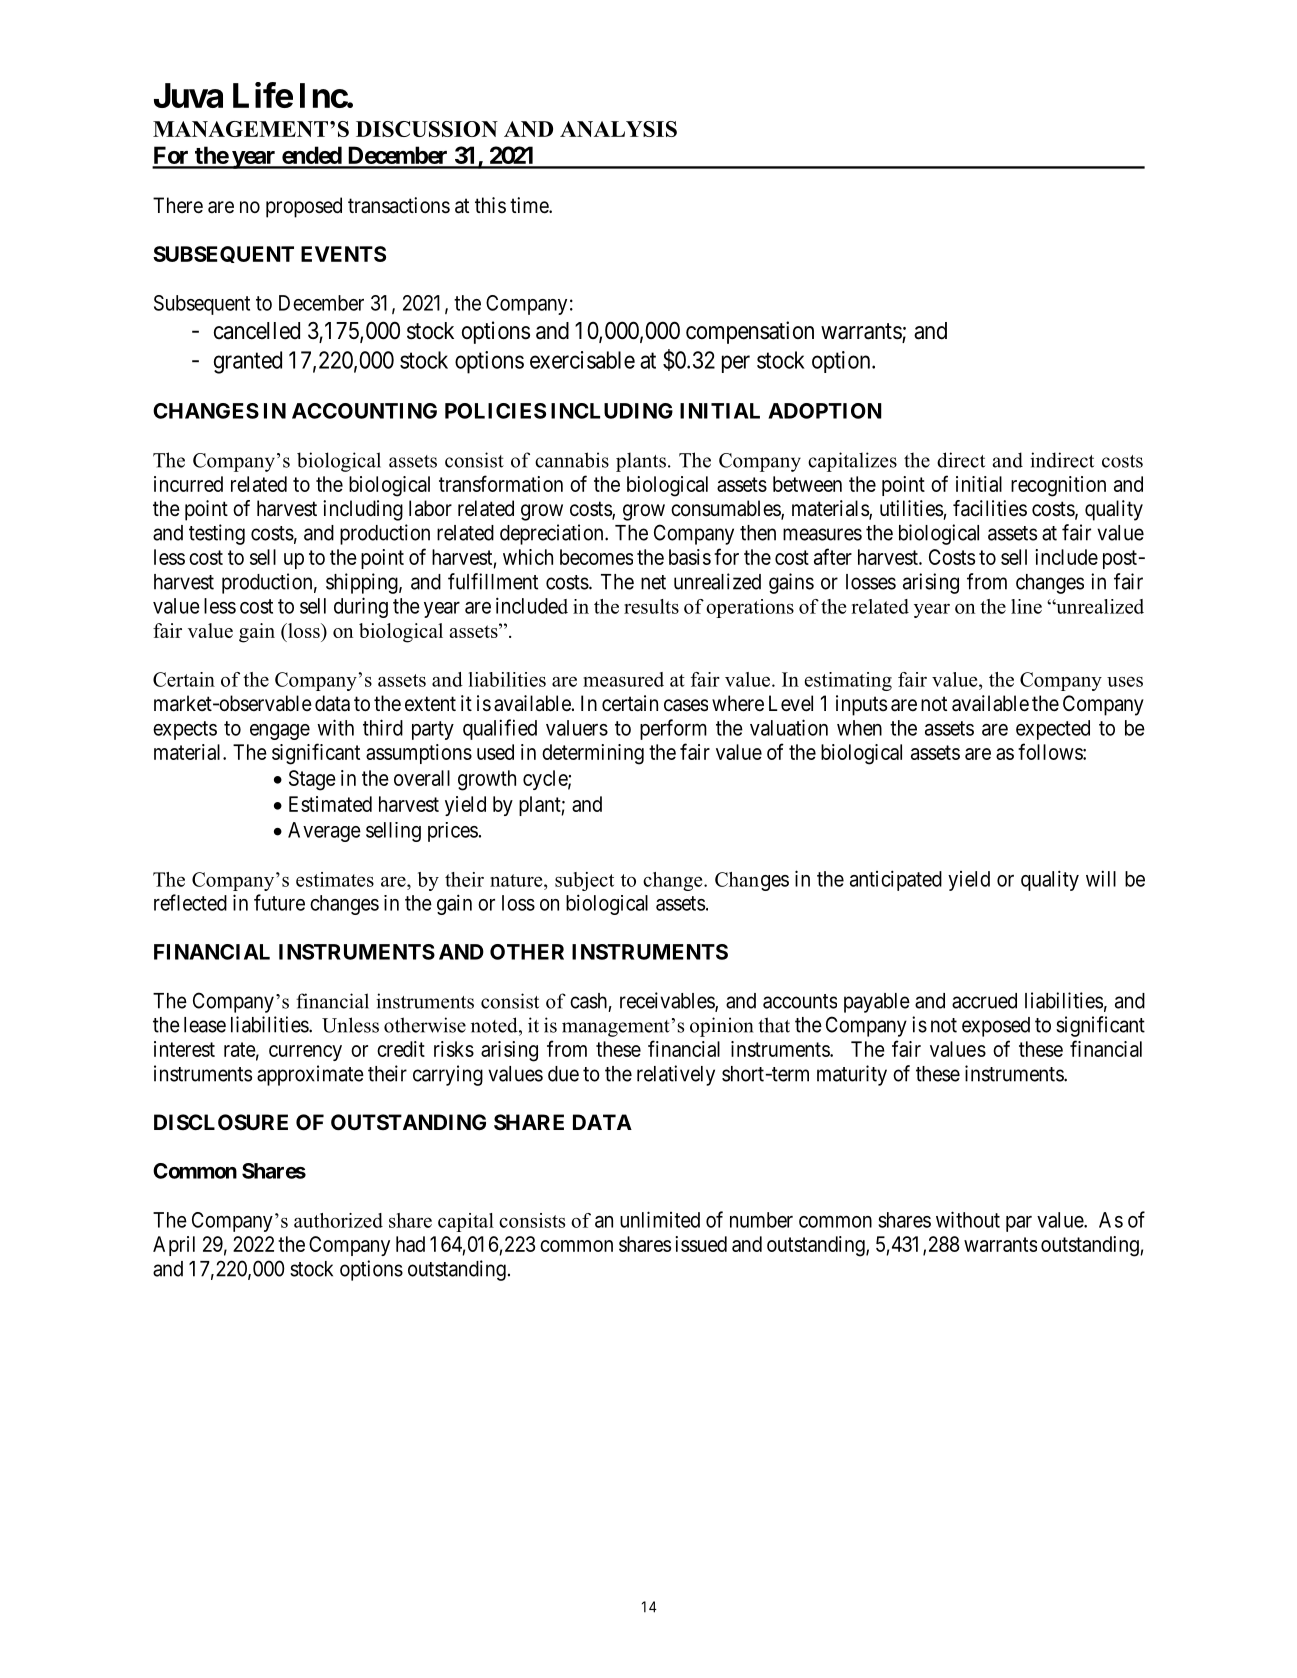  I want to click on engage, so click(280, 732).
